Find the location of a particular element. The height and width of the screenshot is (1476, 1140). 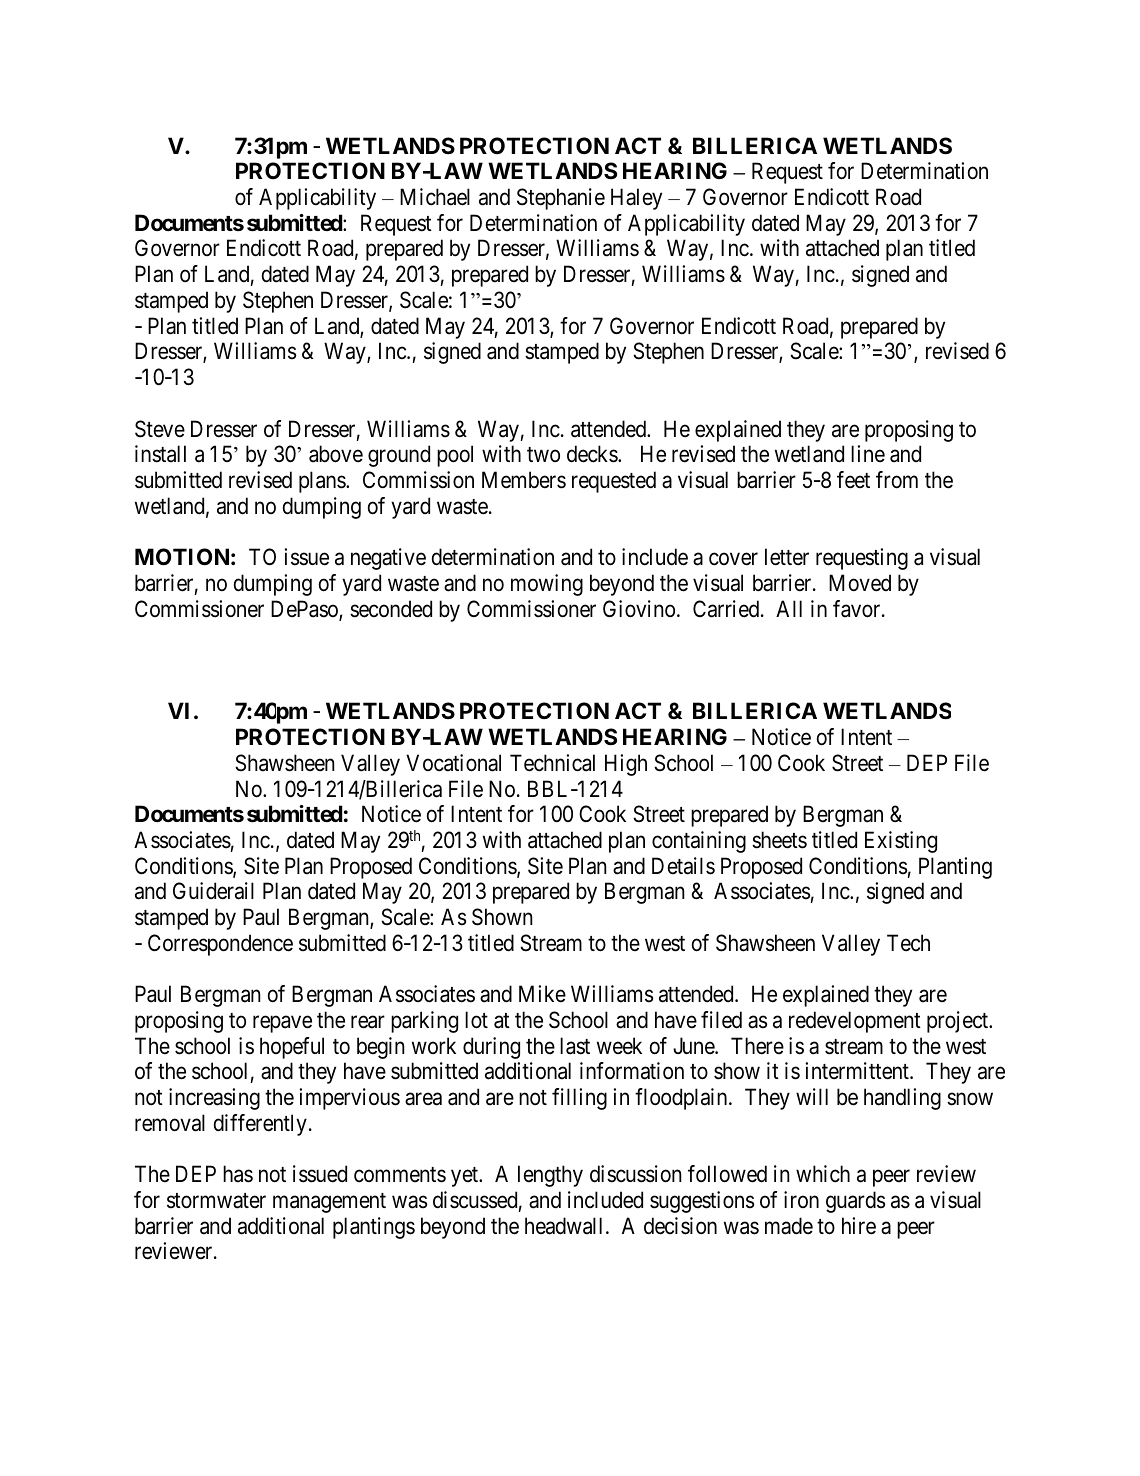

line is located at coordinates (868, 454).
